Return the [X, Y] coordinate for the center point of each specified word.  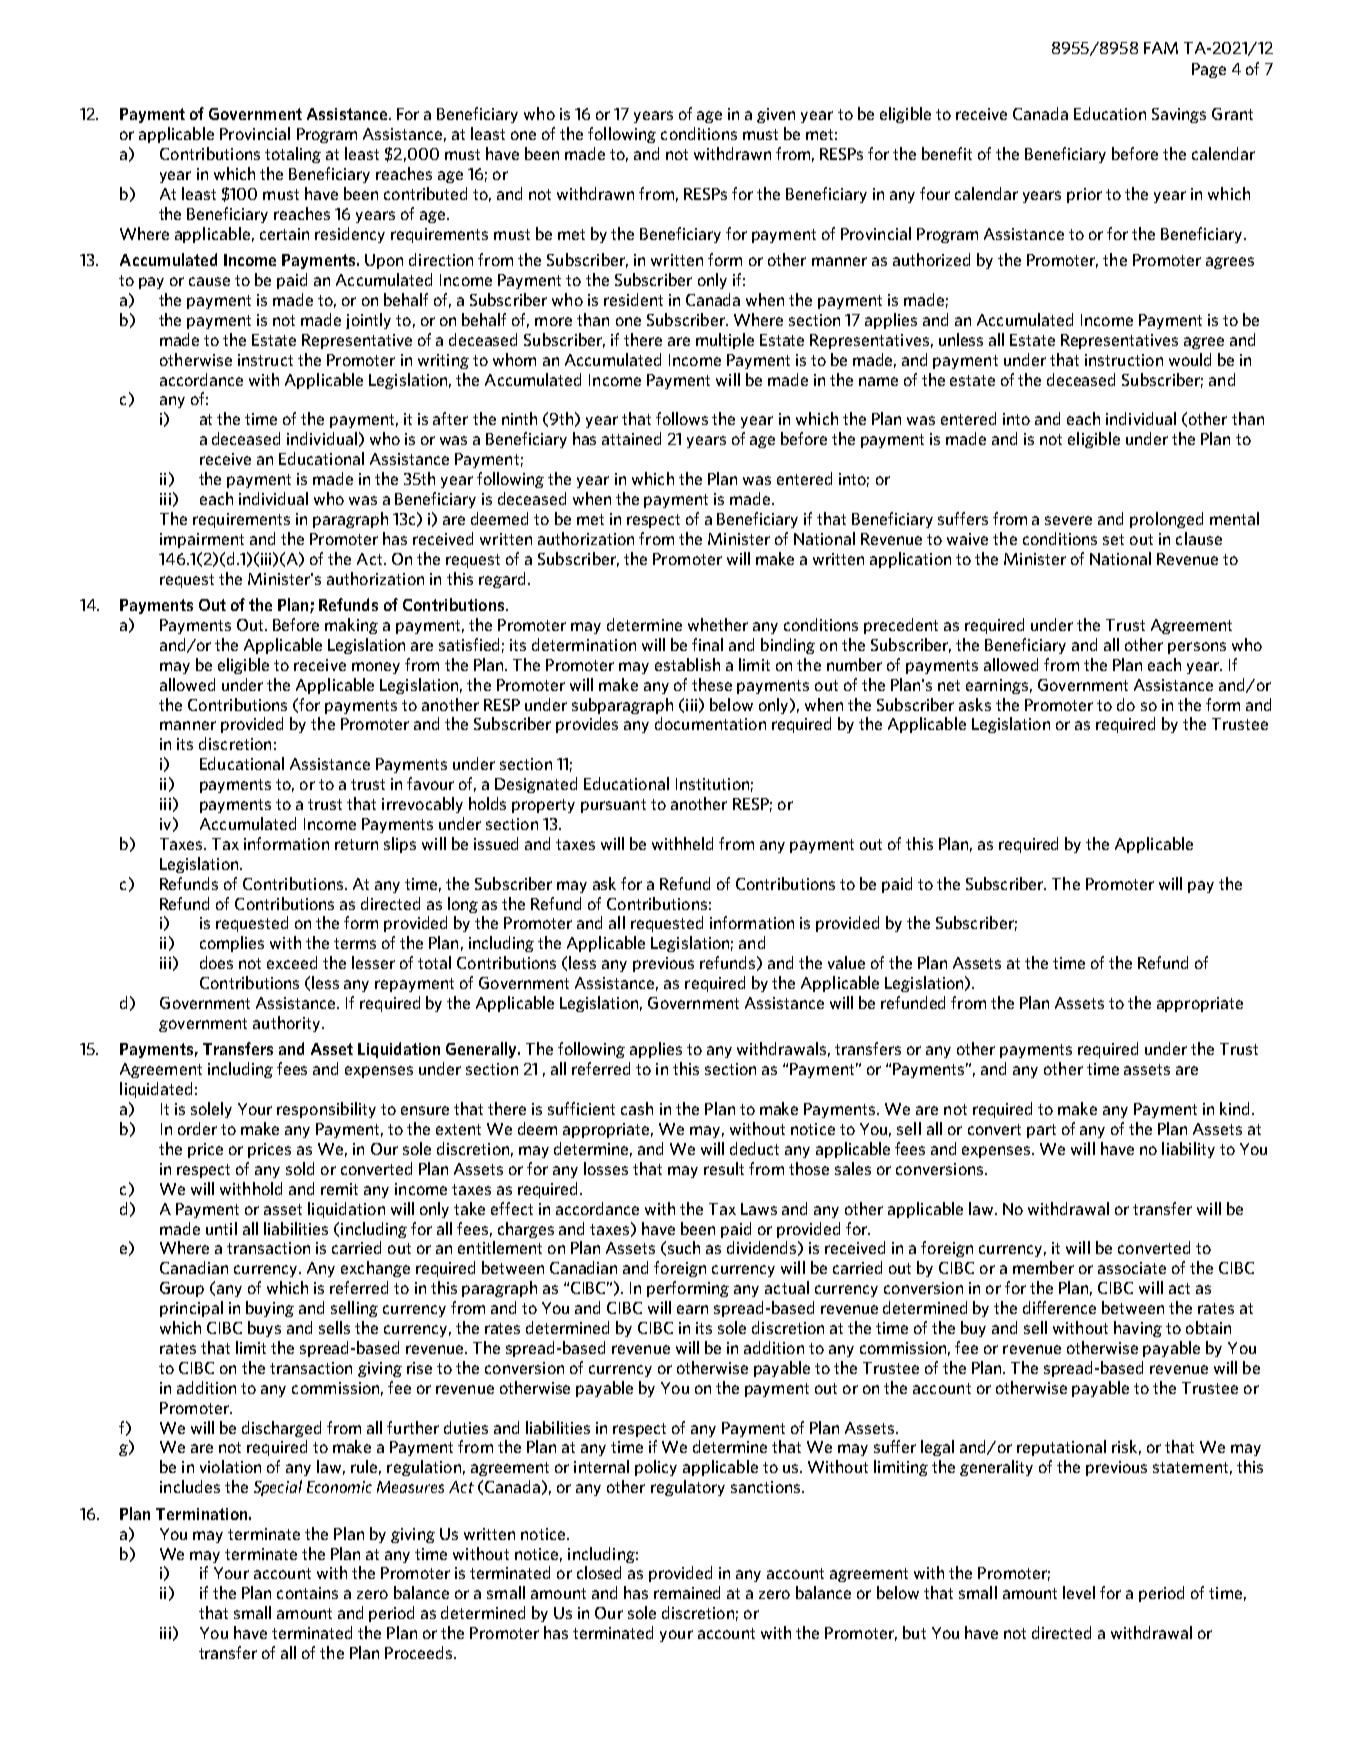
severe [1068, 520]
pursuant [613, 806]
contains [307, 1593]
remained [687, 1592]
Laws [759, 1209]
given [776, 115]
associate [1132, 1268]
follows [682, 418]
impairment [202, 540]
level [1079, 1592]
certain [284, 234]
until [221, 1228]
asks [975, 704]
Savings [1179, 115]
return [356, 844]
